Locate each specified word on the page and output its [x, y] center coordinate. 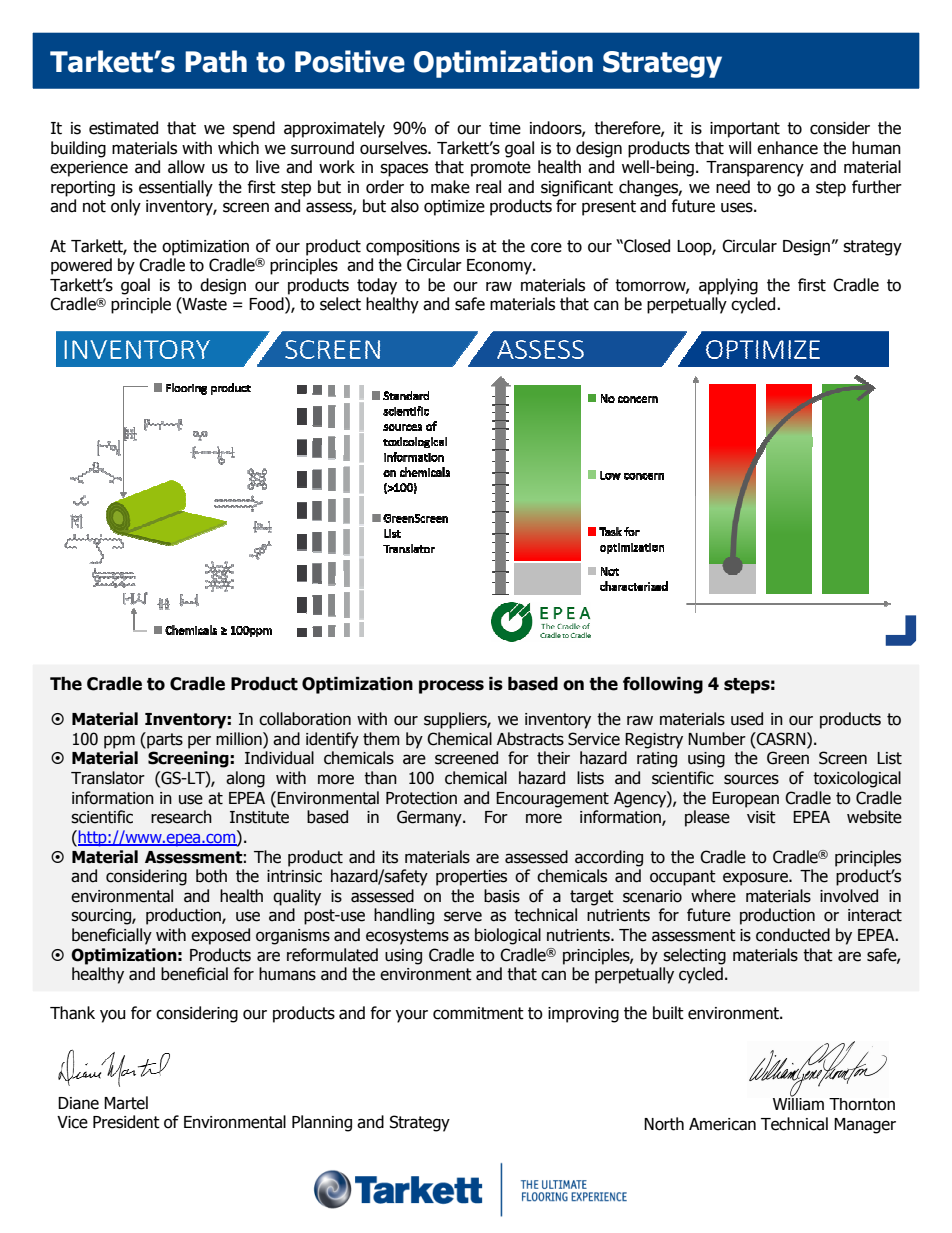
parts [164, 740]
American [722, 1124]
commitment [478, 1013]
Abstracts [530, 739]
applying [728, 286]
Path [216, 61]
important [745, 130]
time [505, 128]
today [377, 286]
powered [81, 266]
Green [788, 758]
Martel [126, 1103]
